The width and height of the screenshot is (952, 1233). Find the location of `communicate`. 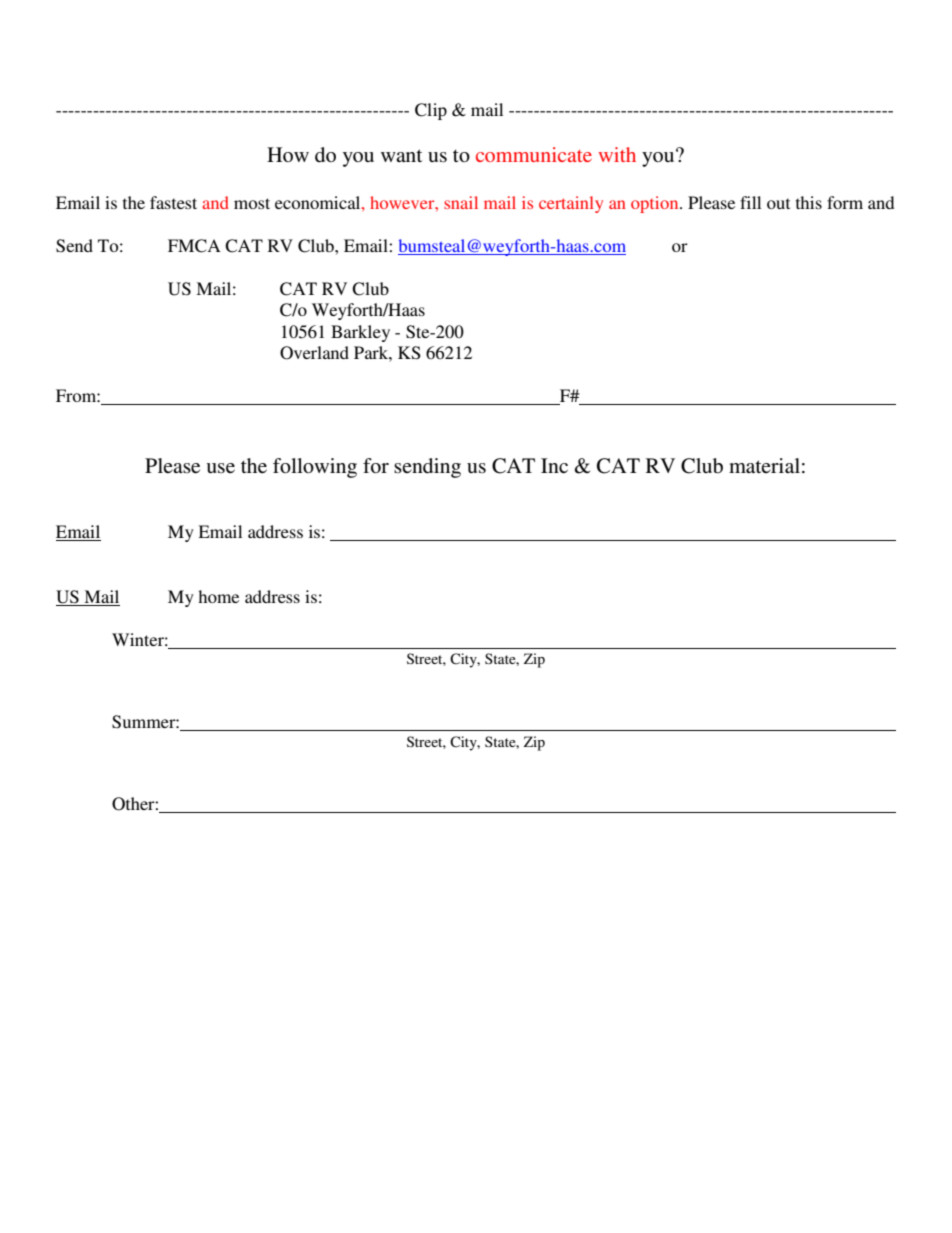

communicate is located at coordinates (534, 154).
